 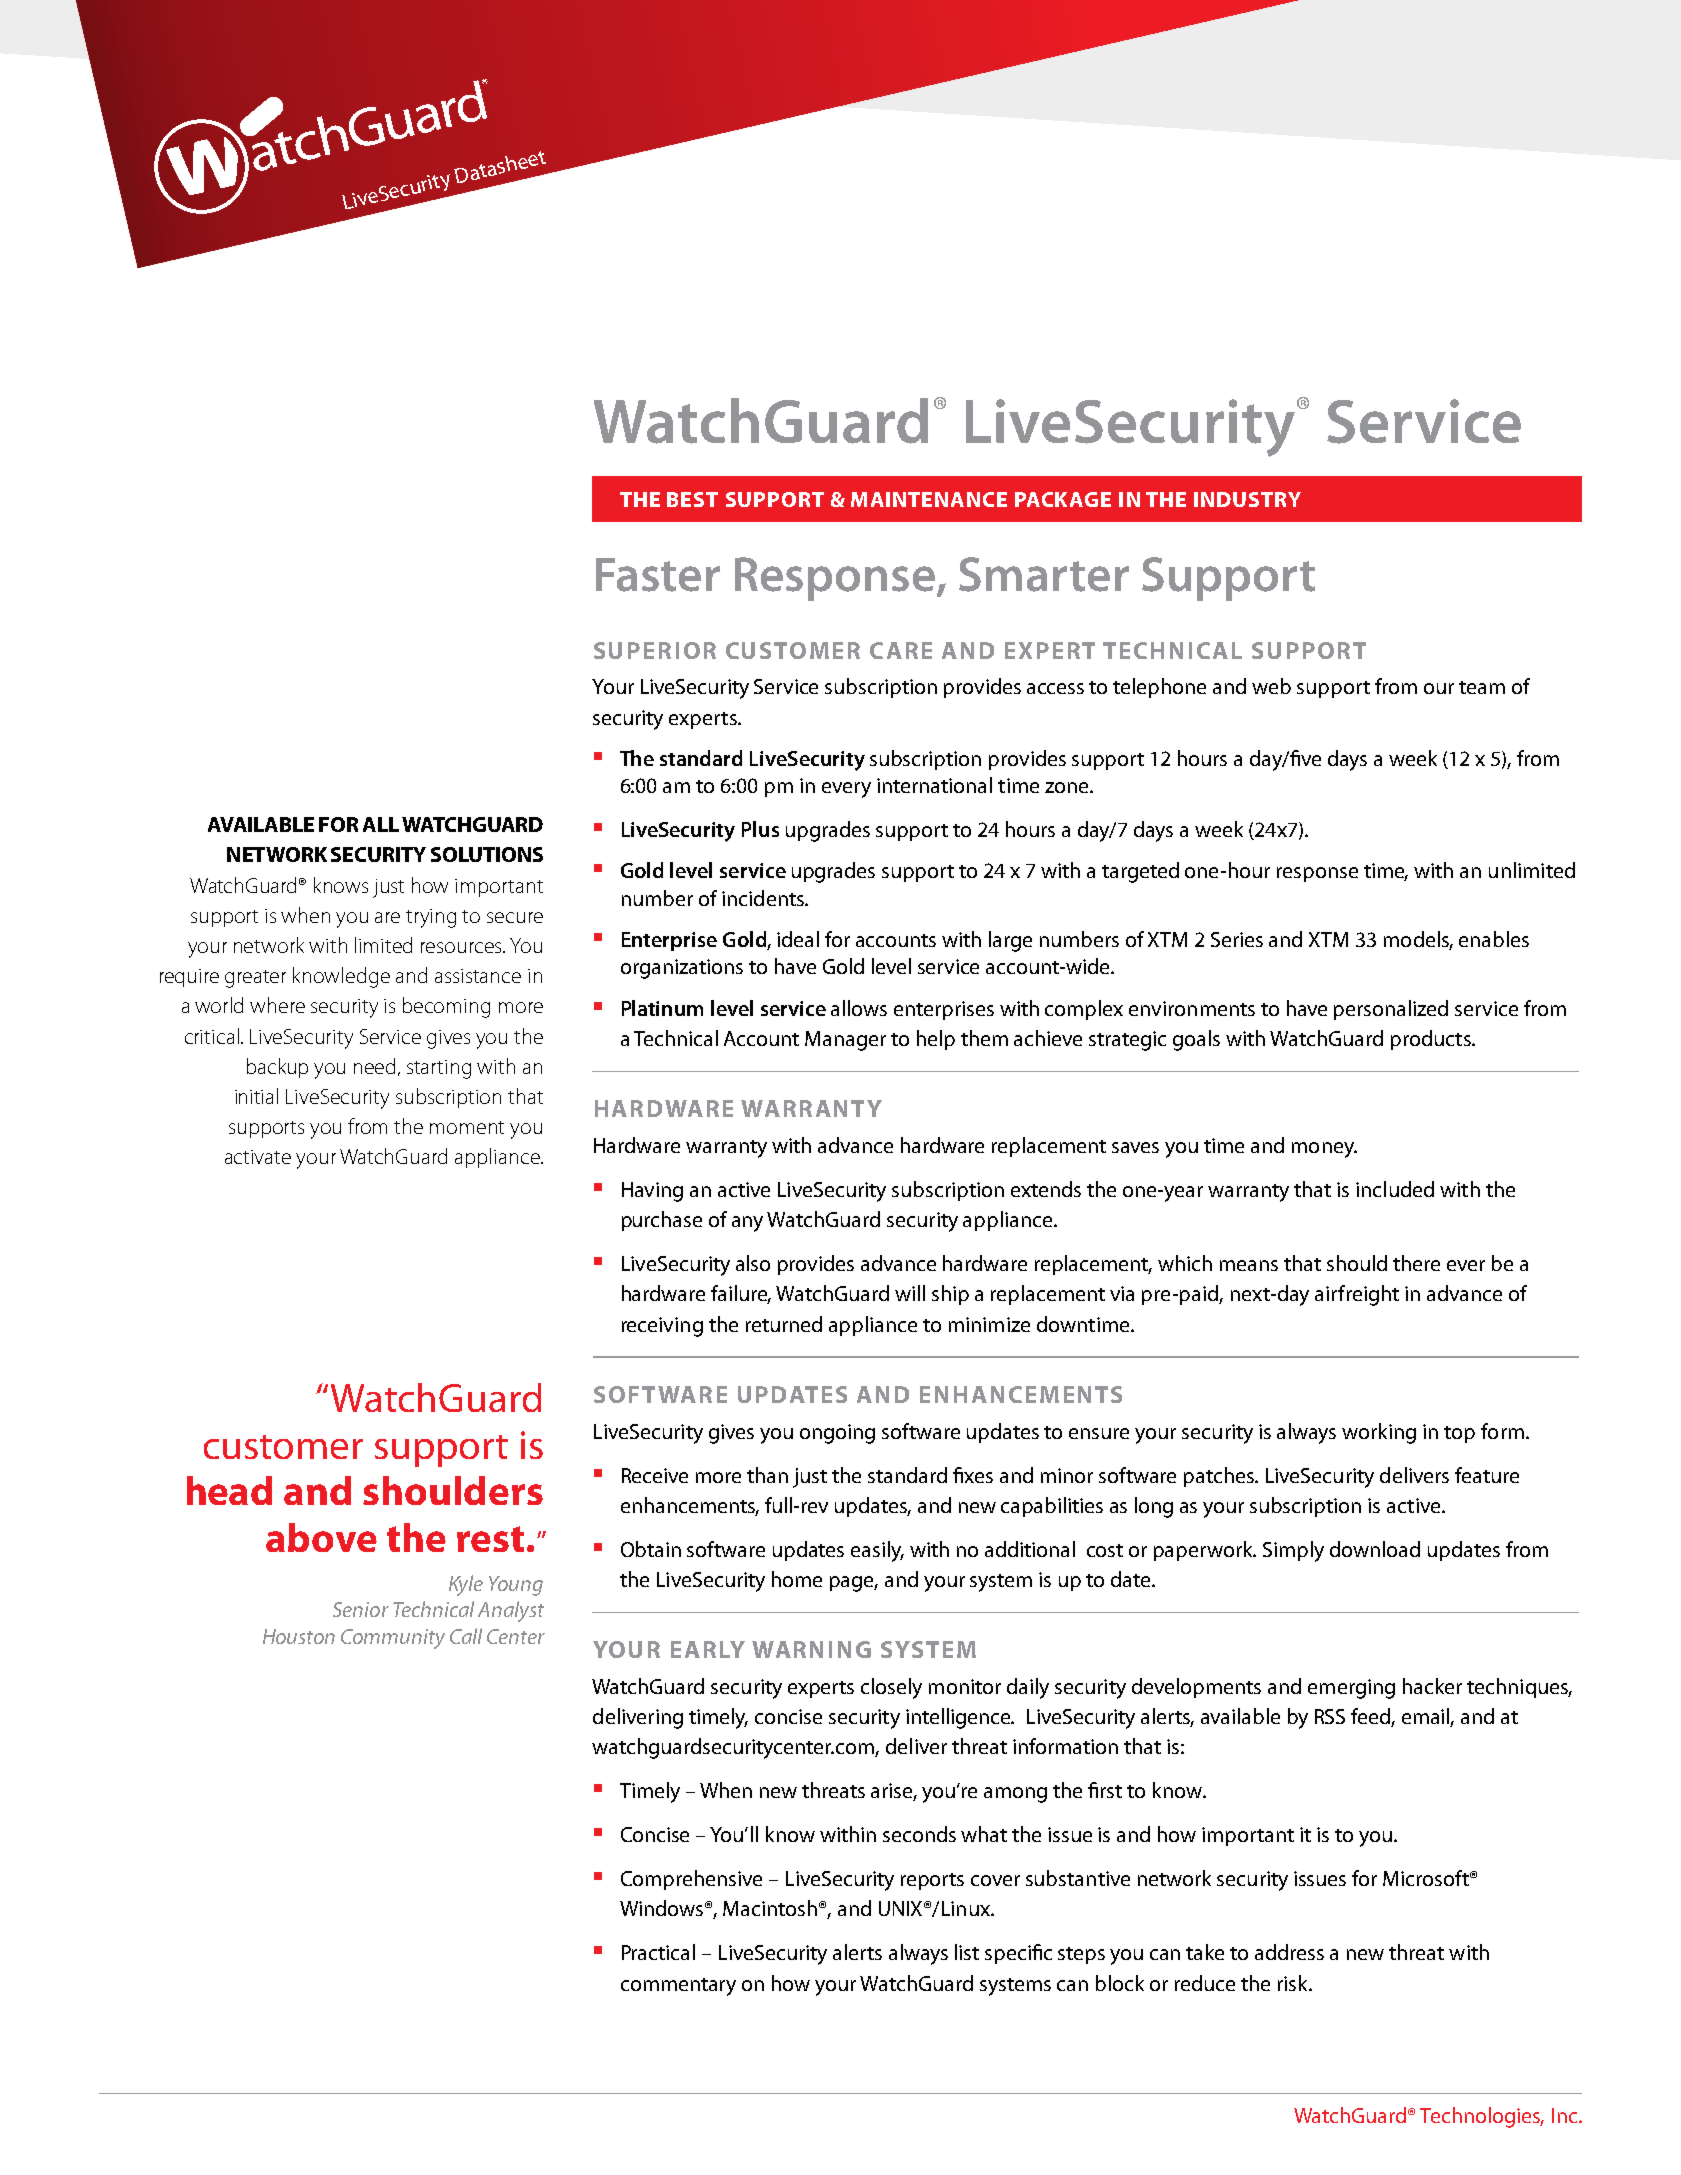 I want to click on Macintosh, so click(x=770, y=1908).
